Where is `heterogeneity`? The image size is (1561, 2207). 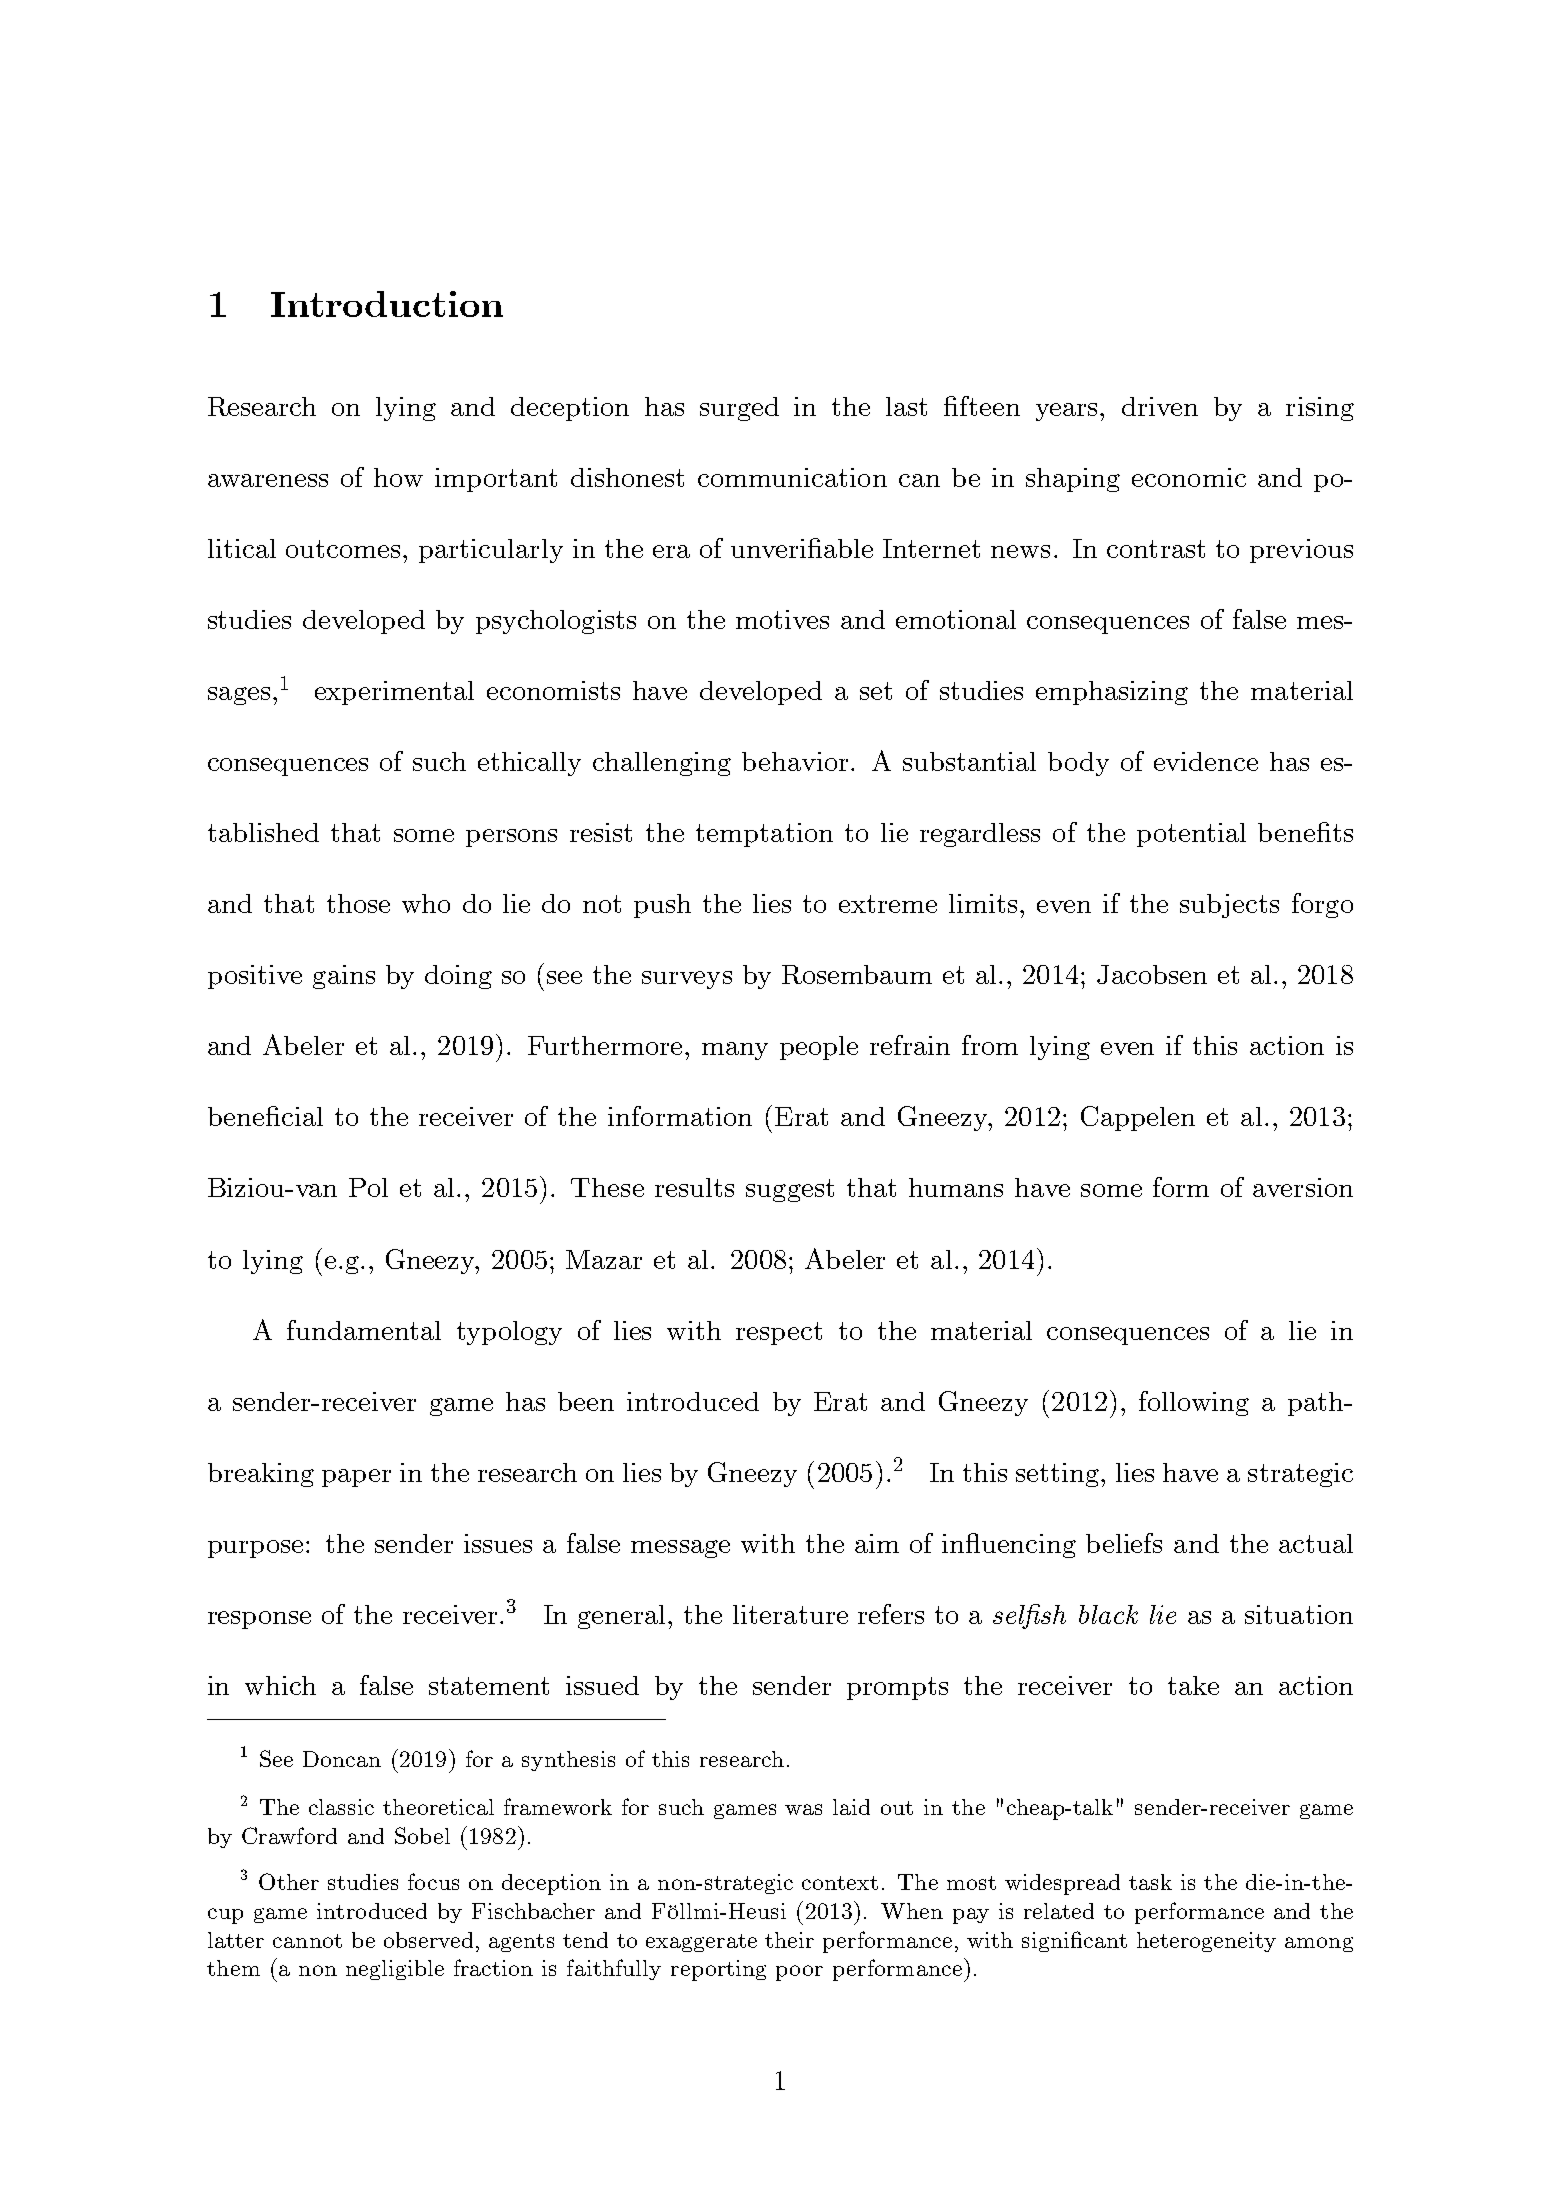 heterogeneity is located at coordinates (1206, 1942).
